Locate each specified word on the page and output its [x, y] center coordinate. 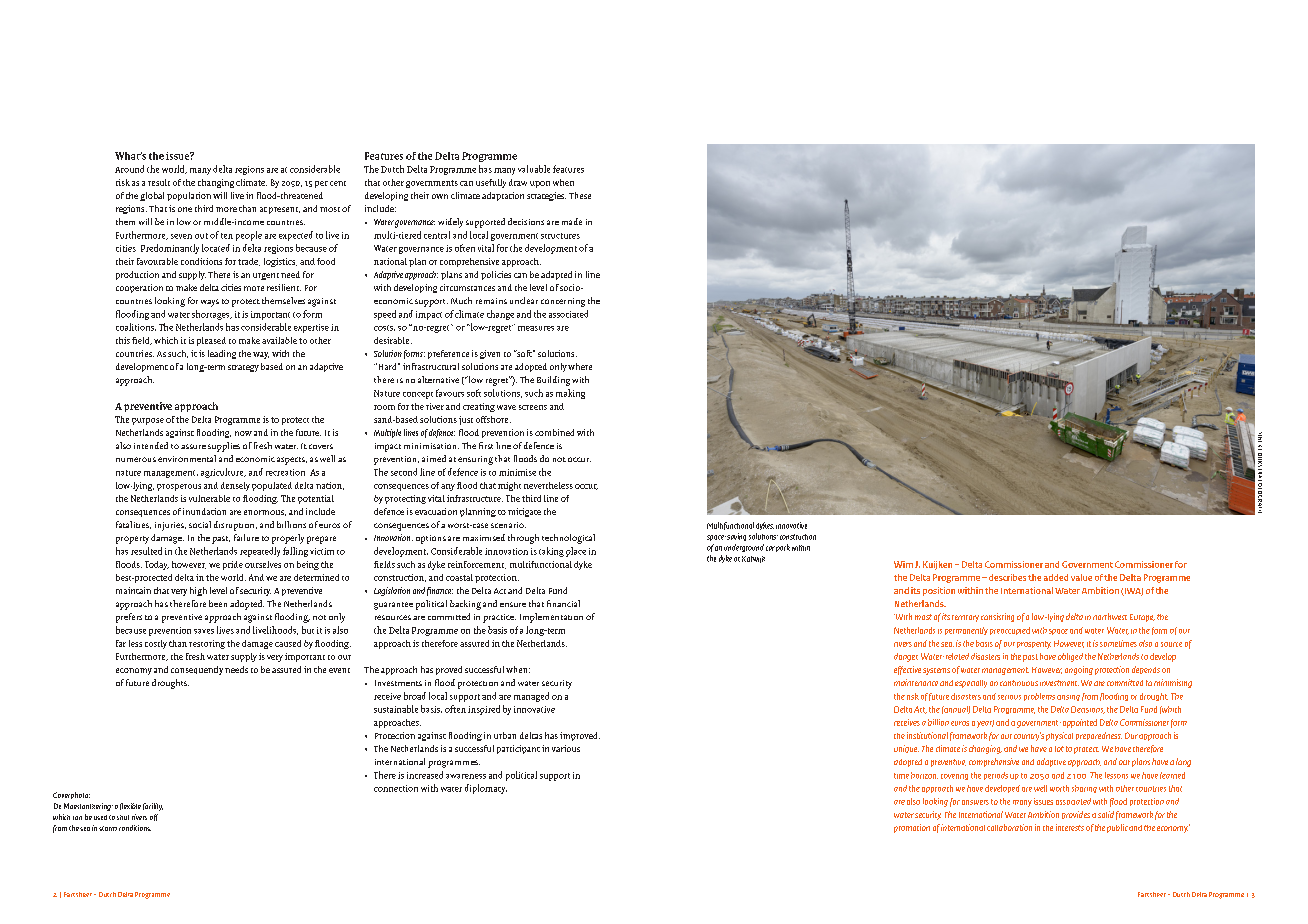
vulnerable [209, 498]
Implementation [551, 618]
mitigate [524, 512]
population [189, 196]
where [580, 366]
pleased [211, 341]
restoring [207, 644]
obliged [1070, 657]
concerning [563, 302]
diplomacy [486, 789]
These [580, 195]
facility [153, 807]
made [572, 221]
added [1056, 577]
